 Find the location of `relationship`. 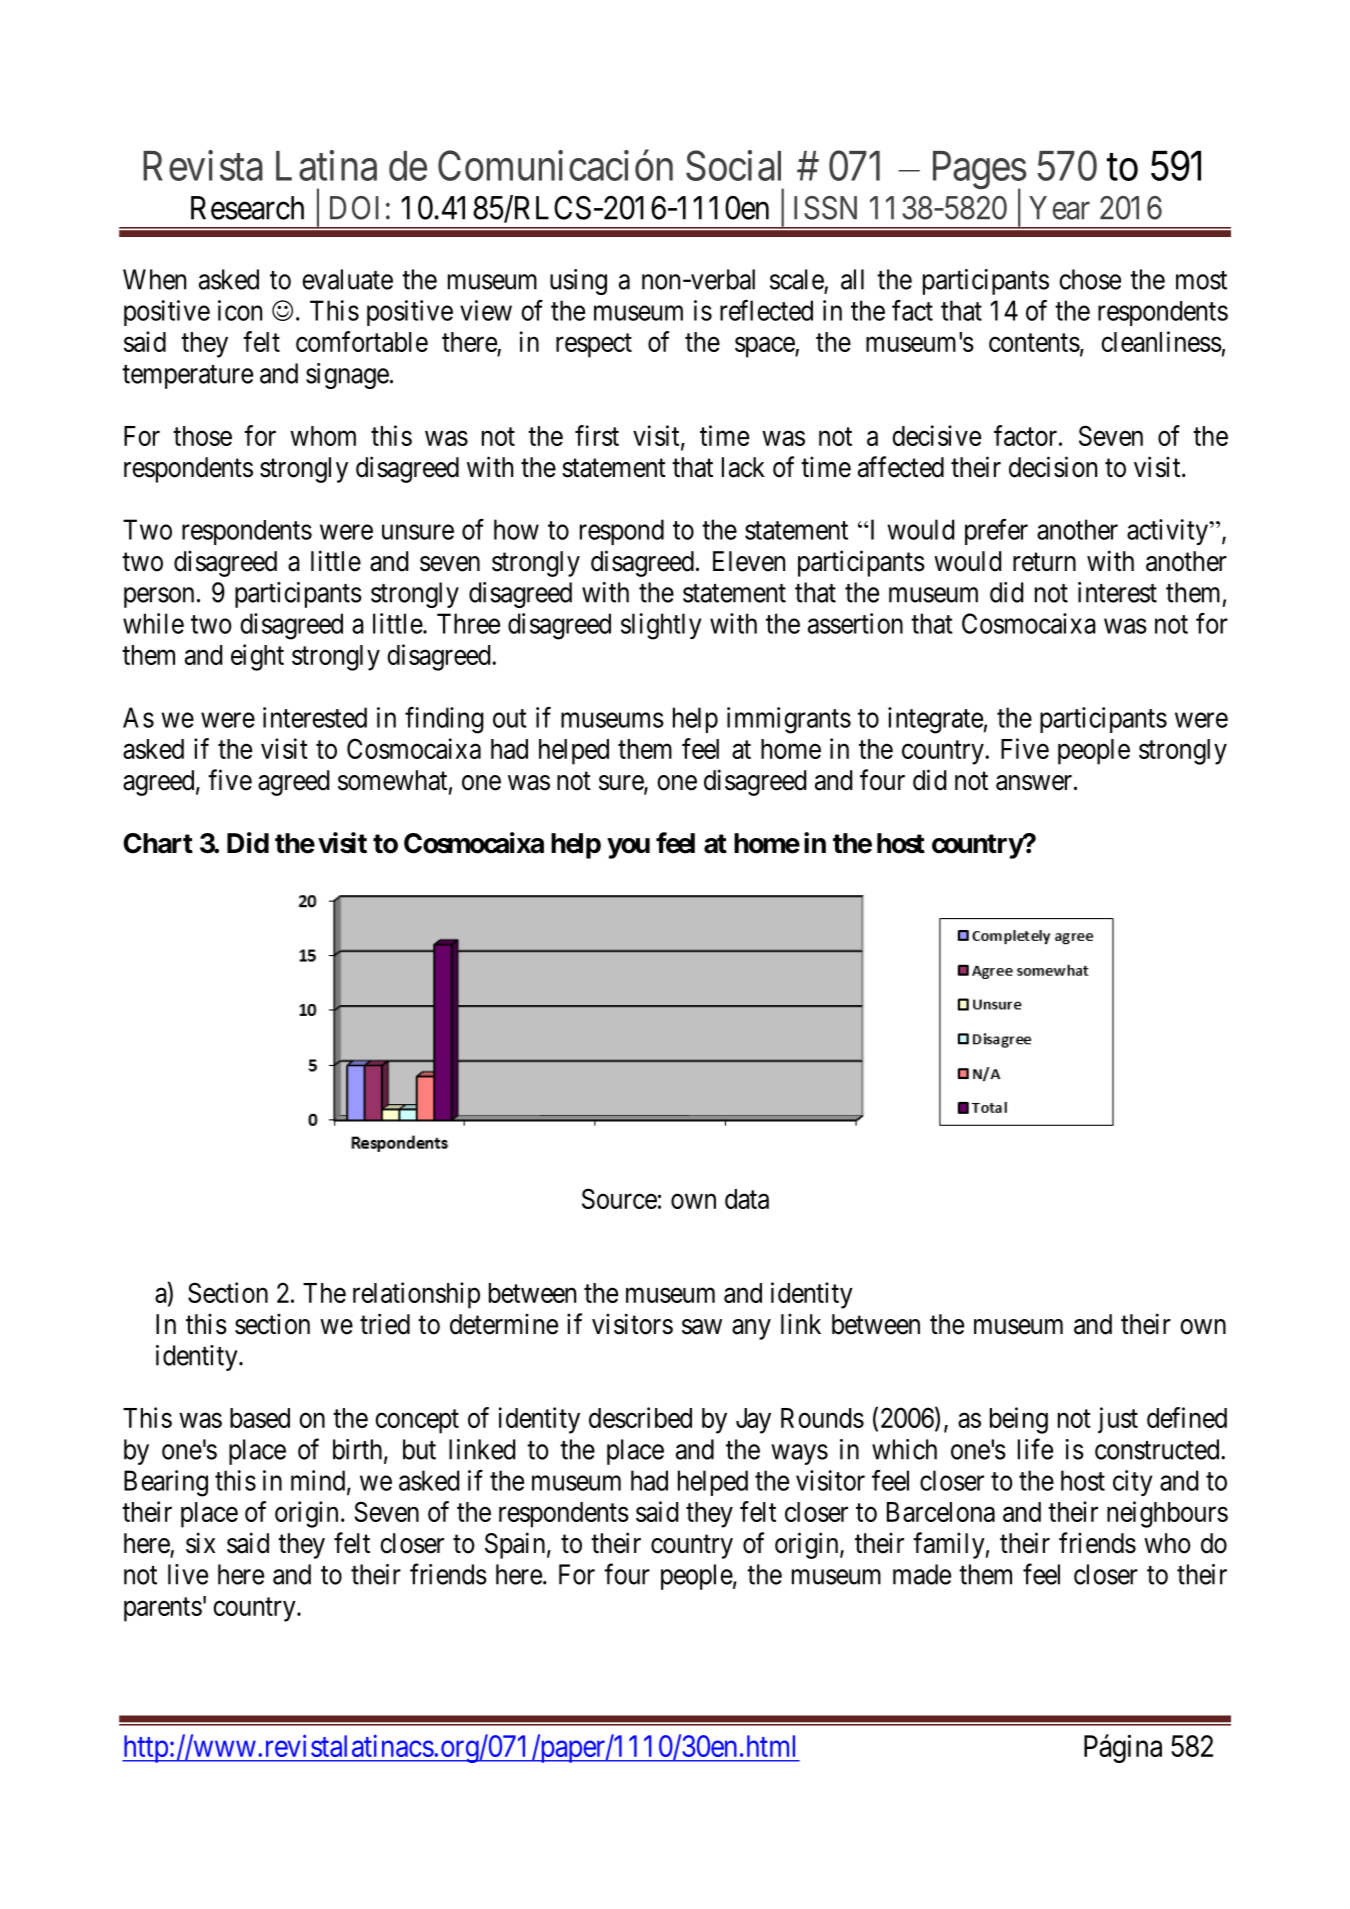

relationship is located at coordinates (416, 1295).
